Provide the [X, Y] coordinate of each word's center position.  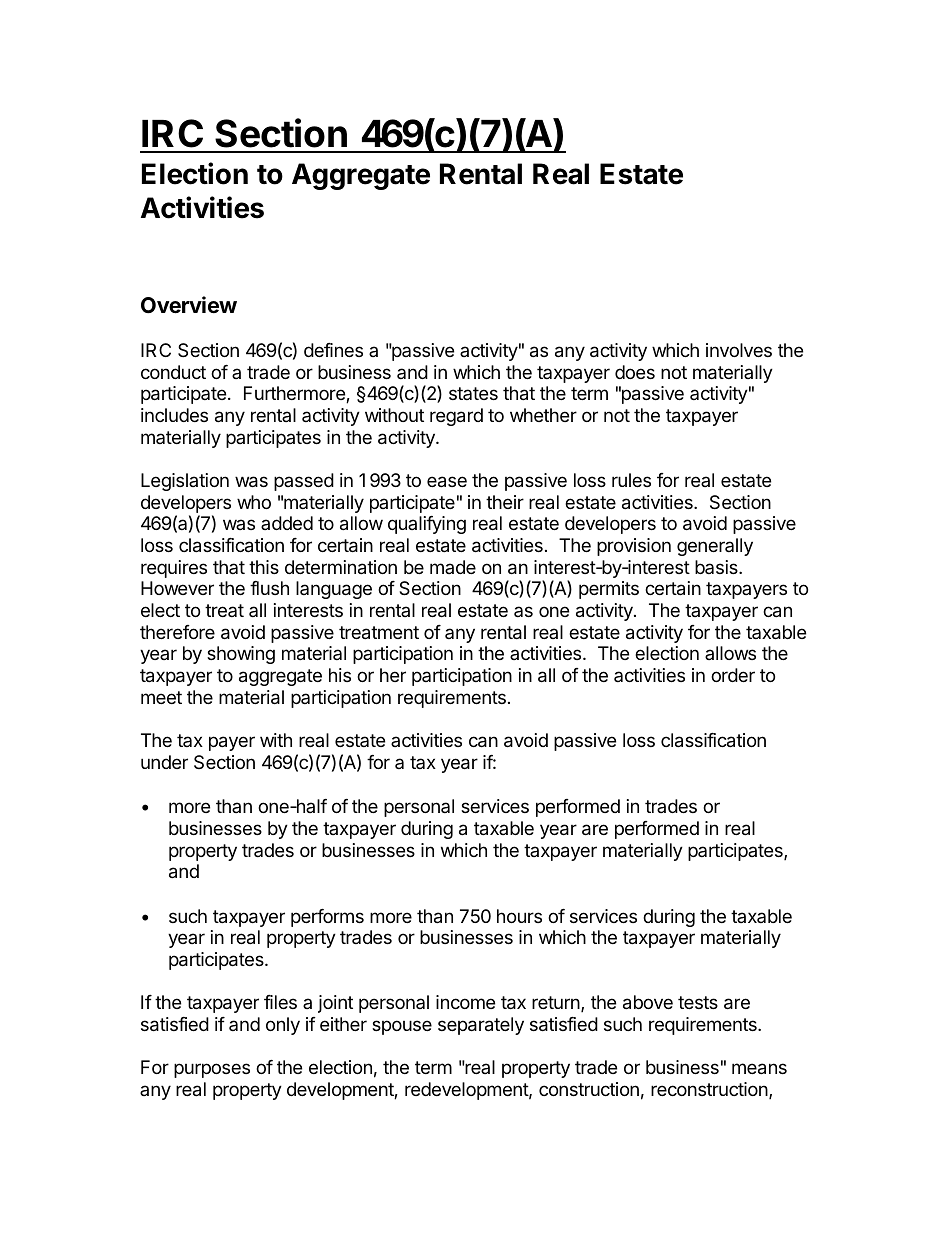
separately [481, 1026]
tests [698, 1002]
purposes [212, 1070]
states [473, 393]
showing [241, 655]
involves [739, 350]
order [733, 675]
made [453, 567]
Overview [189, 305]
